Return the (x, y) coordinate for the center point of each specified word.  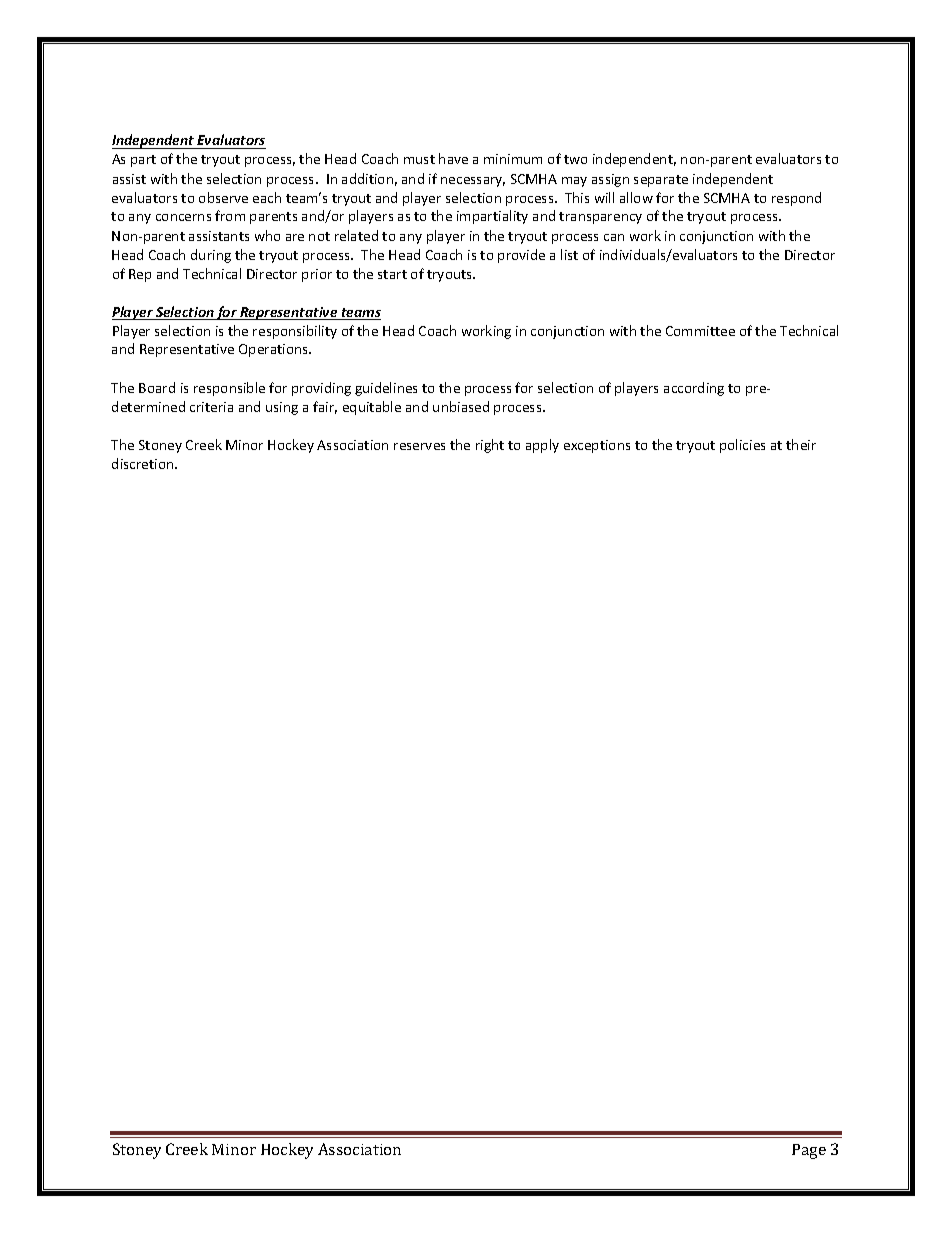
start (392, 274)
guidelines (386, 389)
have (453, 158)
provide (521, 256)
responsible (229, 389)
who (267, 235)
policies (742, 446)
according (694, 389)
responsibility (295, 332)
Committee (700, 331)
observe (223, 197)
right (490, 446)
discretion (144, 463)
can (614, 237)
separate (661, 181)
